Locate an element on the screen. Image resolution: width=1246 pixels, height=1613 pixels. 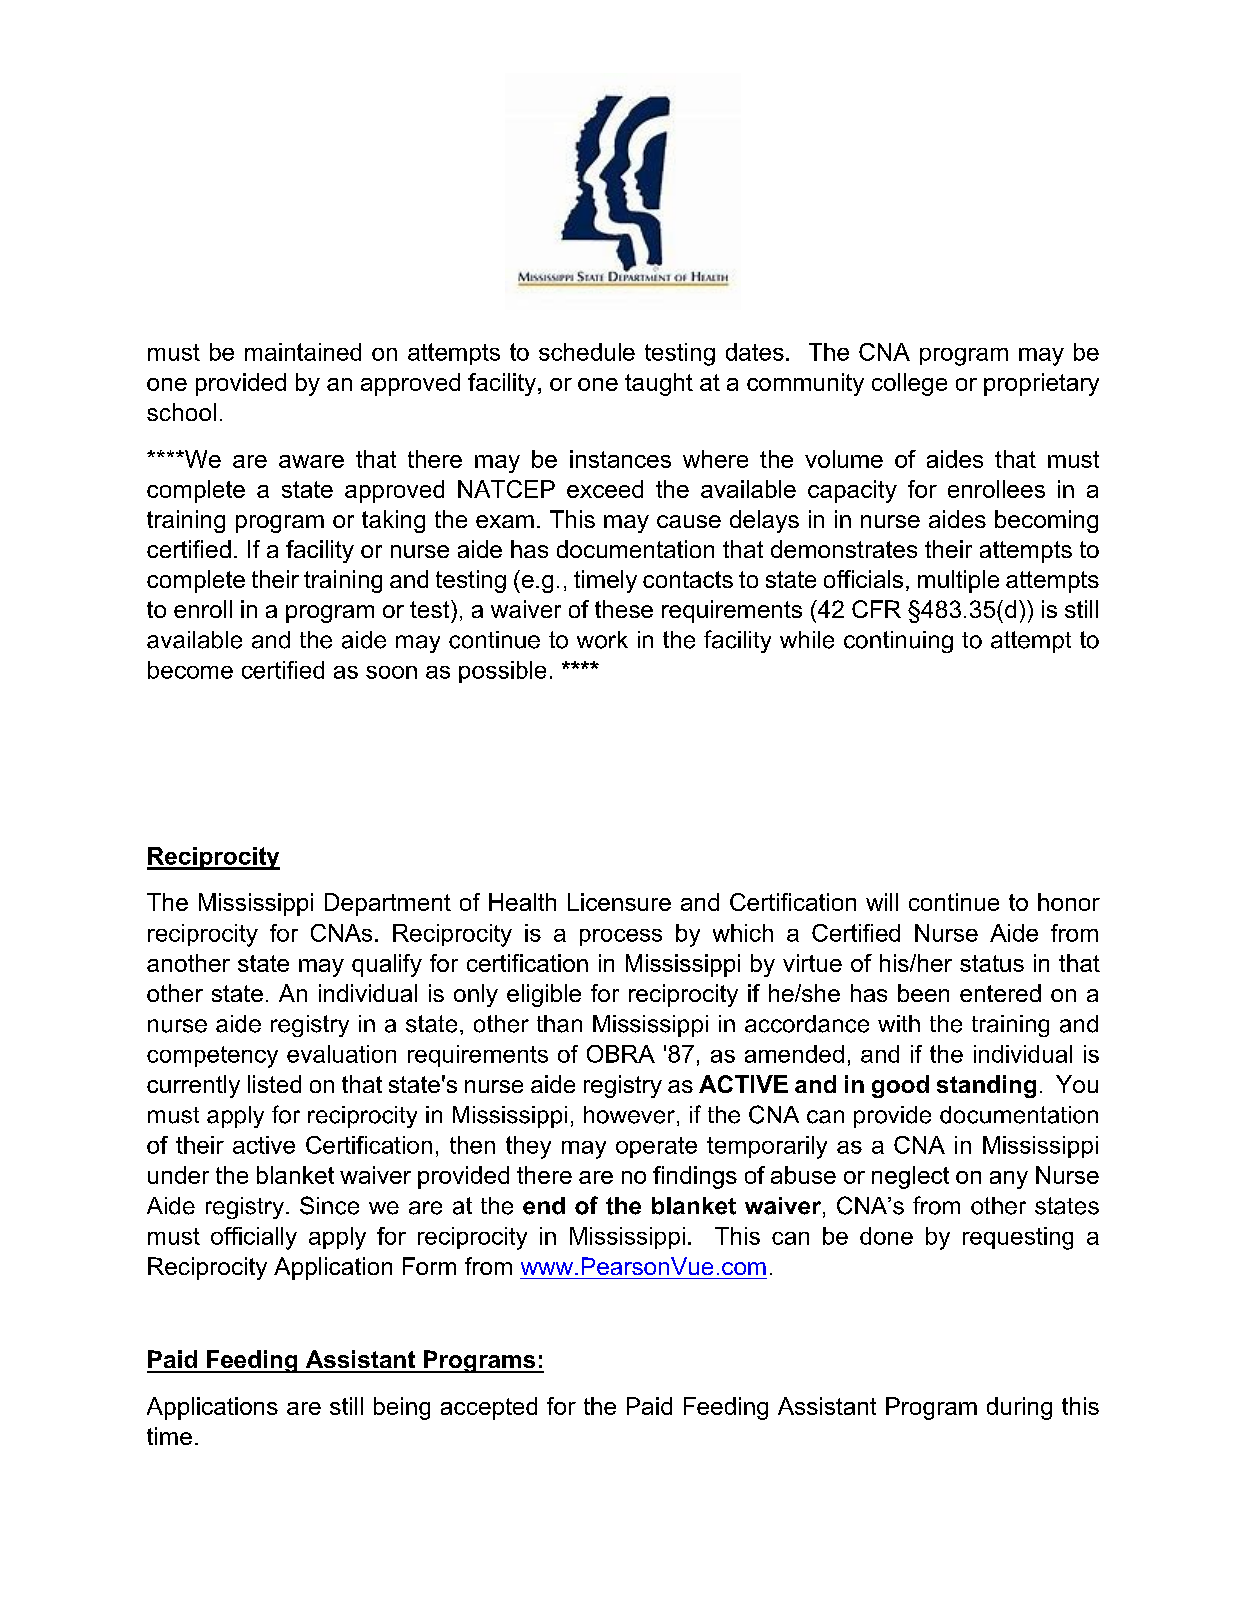
taught is located at coordinates (659, 384).
